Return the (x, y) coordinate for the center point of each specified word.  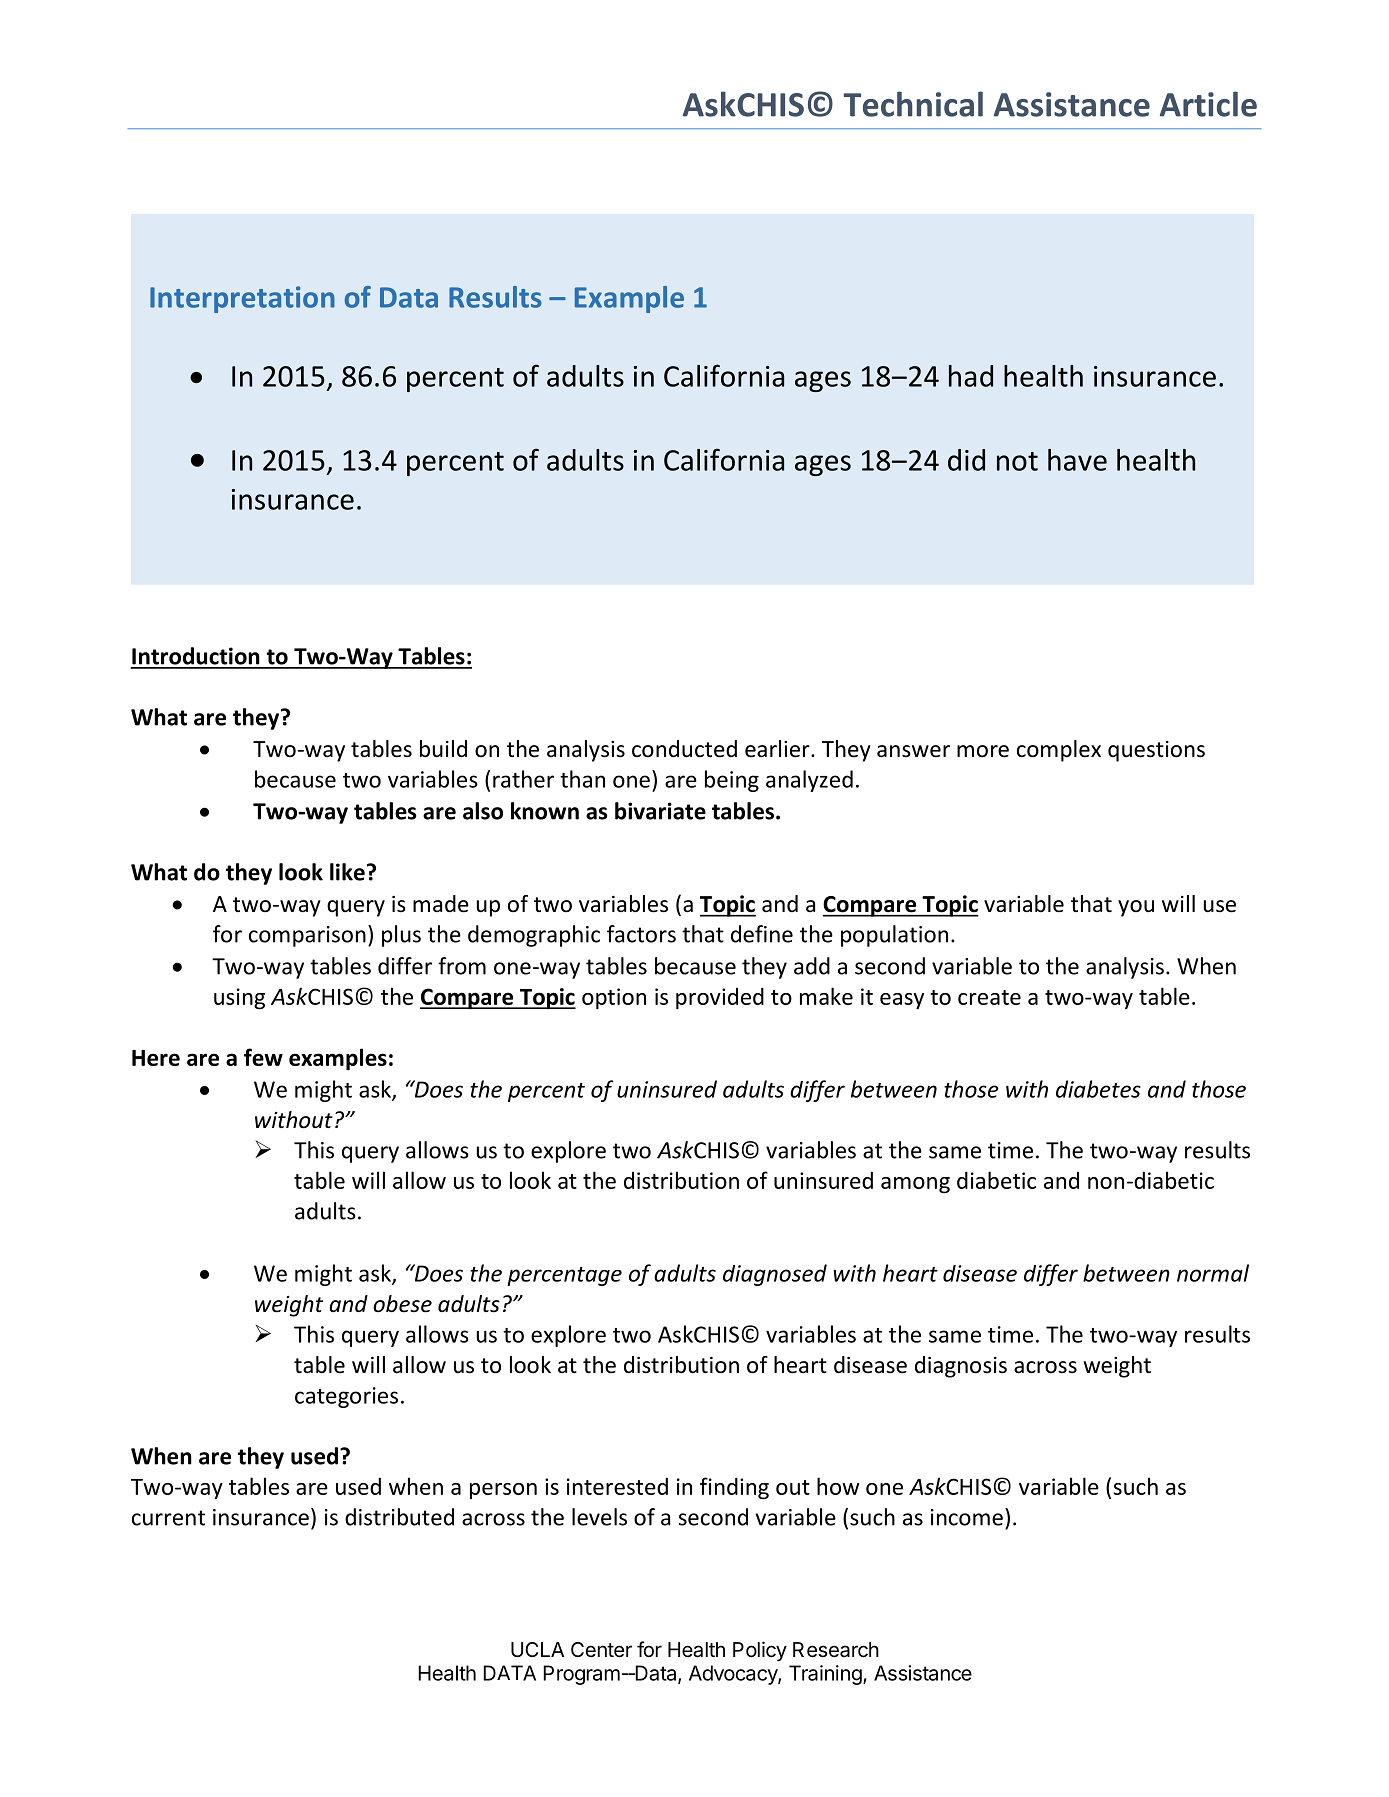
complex (1059, 751)
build (443, 749)
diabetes (1098, 1089)
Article (1208, 104)
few (263, 1057)
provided (720, 998)
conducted (684, 749)
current (168, 1518)
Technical (913, 104)
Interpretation (242, 299)
